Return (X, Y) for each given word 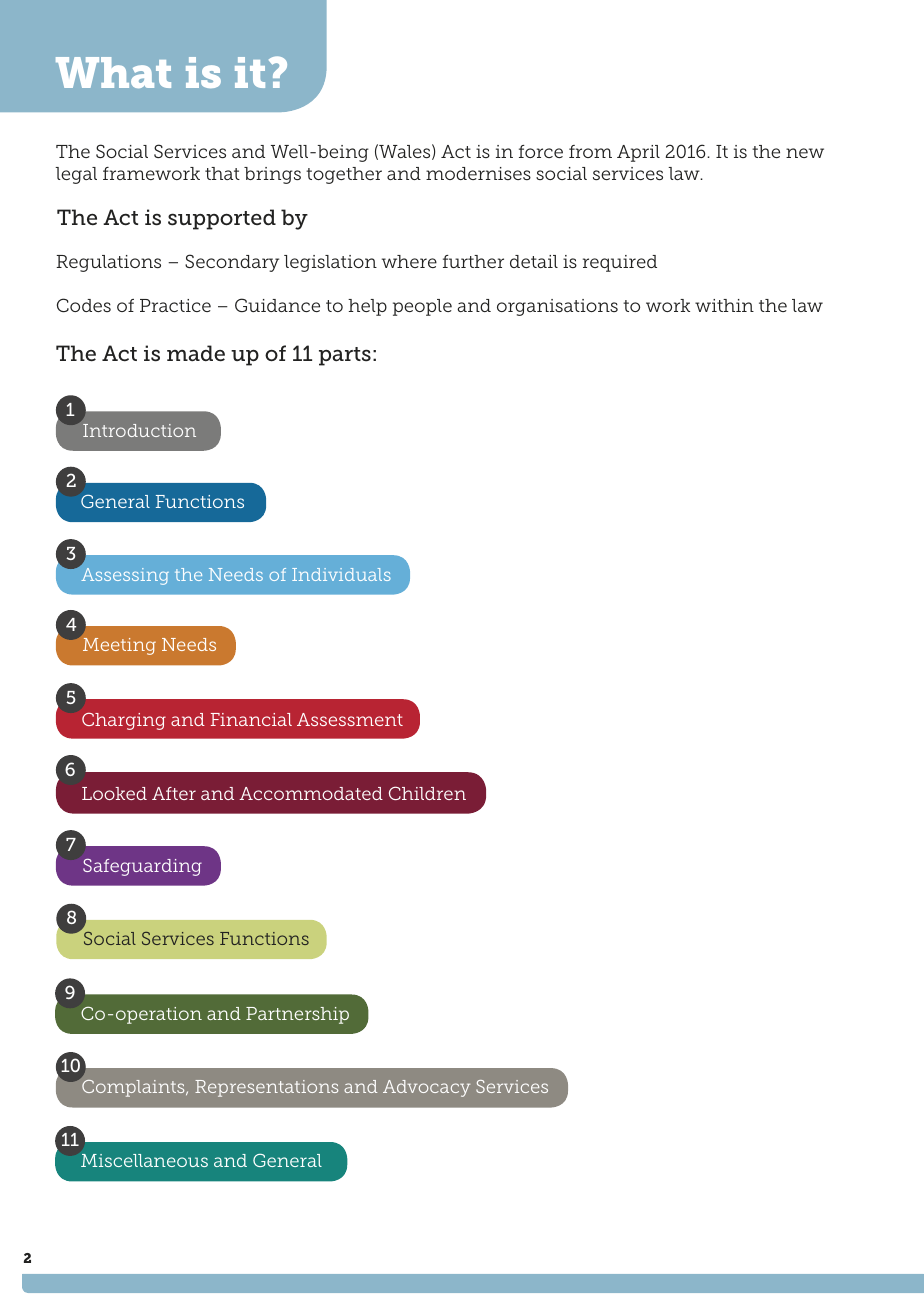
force (541, 151)
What (113, 72)
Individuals (341, 574)
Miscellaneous (144, 1160)
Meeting (119, 646)
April (638, 153)
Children (427, 793)
